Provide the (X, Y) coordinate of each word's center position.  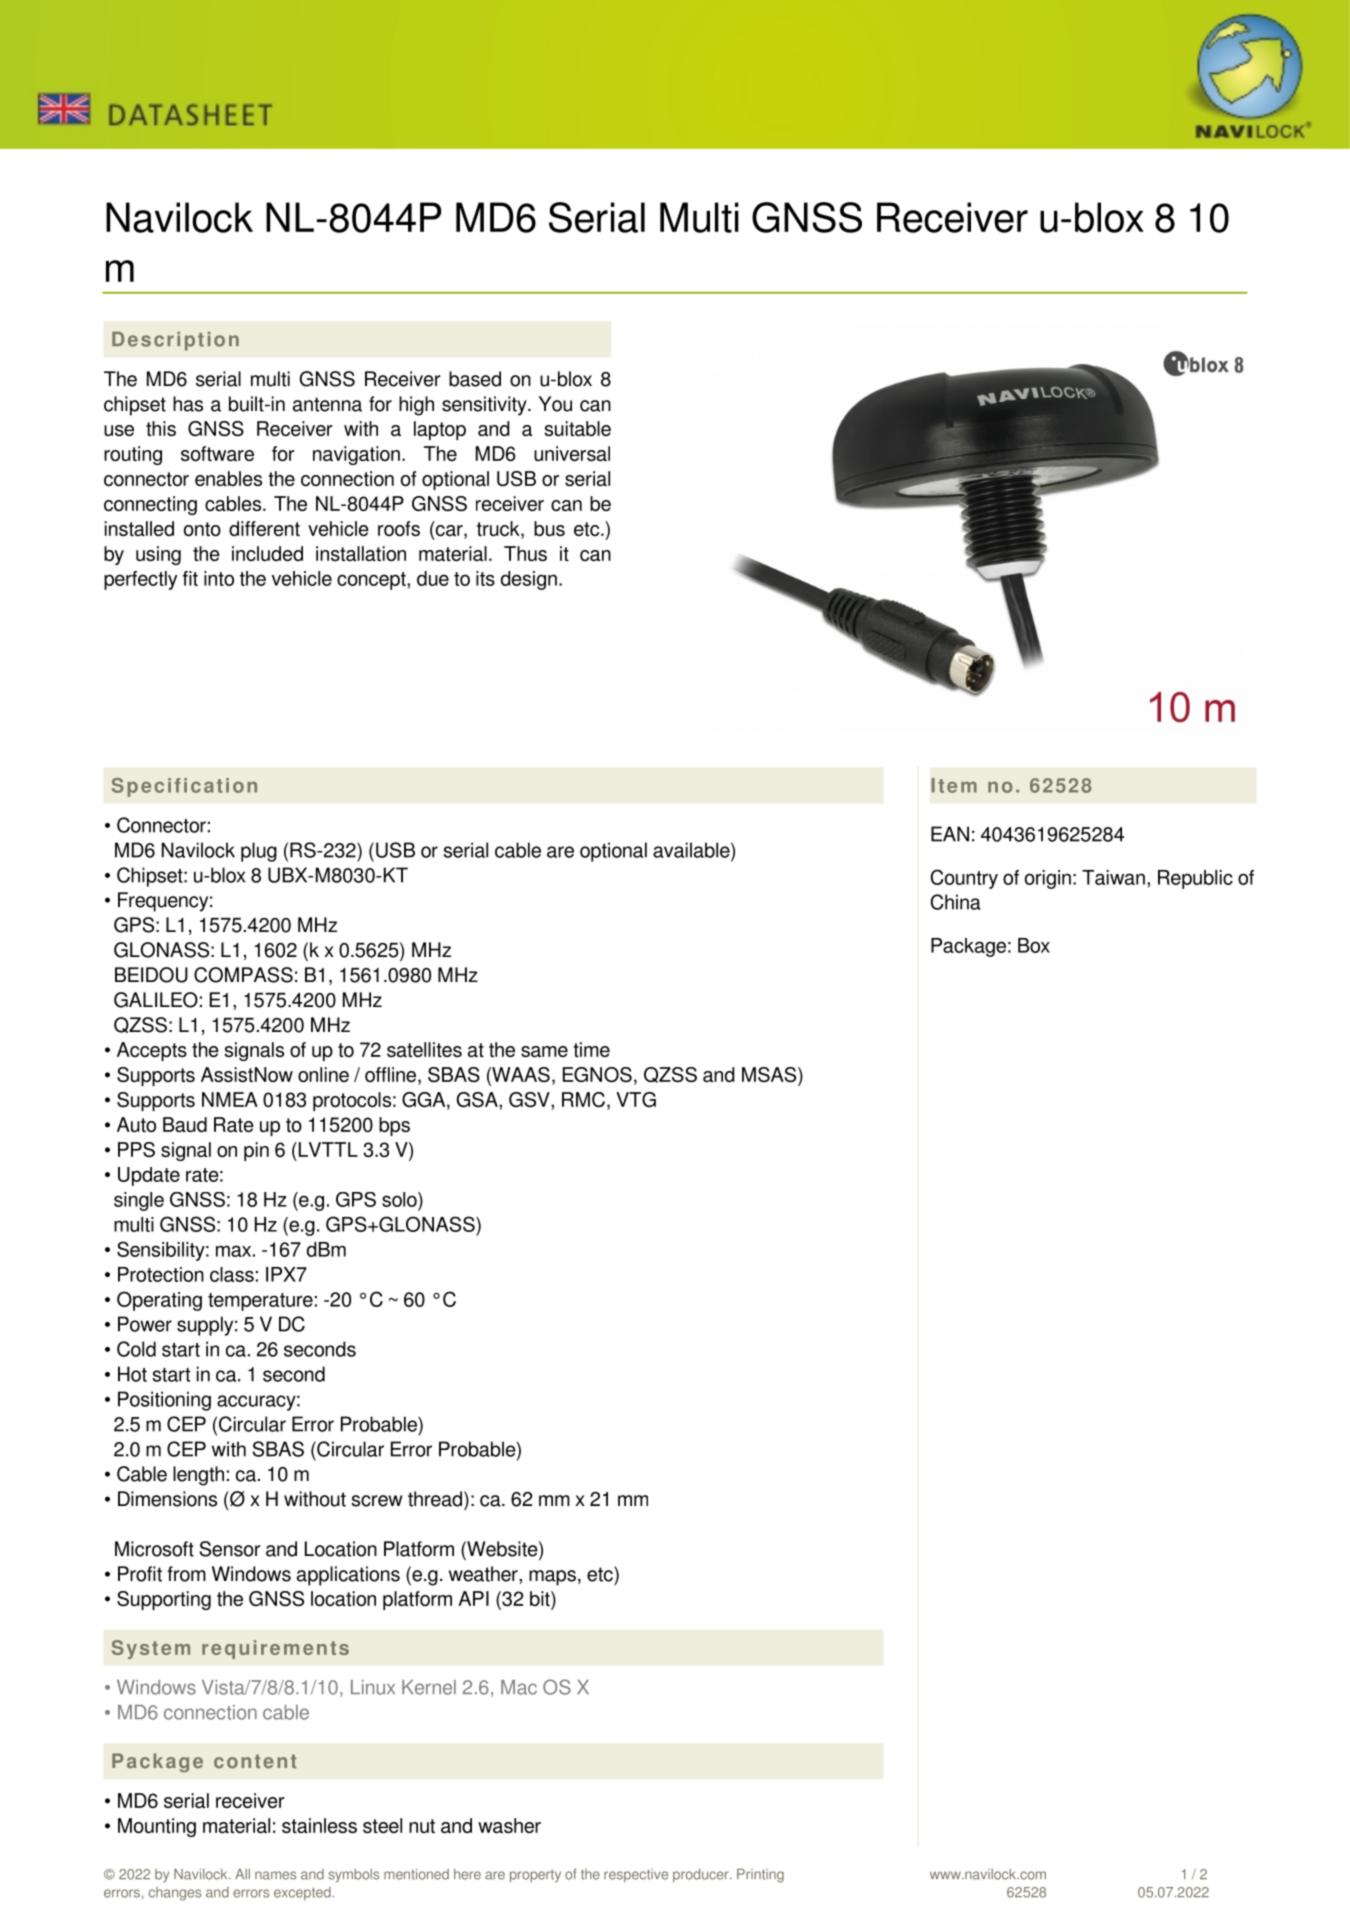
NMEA (230, 1099)
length (198, 1476)
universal (572, 453)
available (692, 850)
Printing (760, 1876)
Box (1034, 945)
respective (636, 1876)
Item (954, 785)
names (275, 1875)
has (188, 404)
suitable (578, 428)
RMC (583, 1099)
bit (541, 1600)
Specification (184, 787)
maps (552, 1578)
